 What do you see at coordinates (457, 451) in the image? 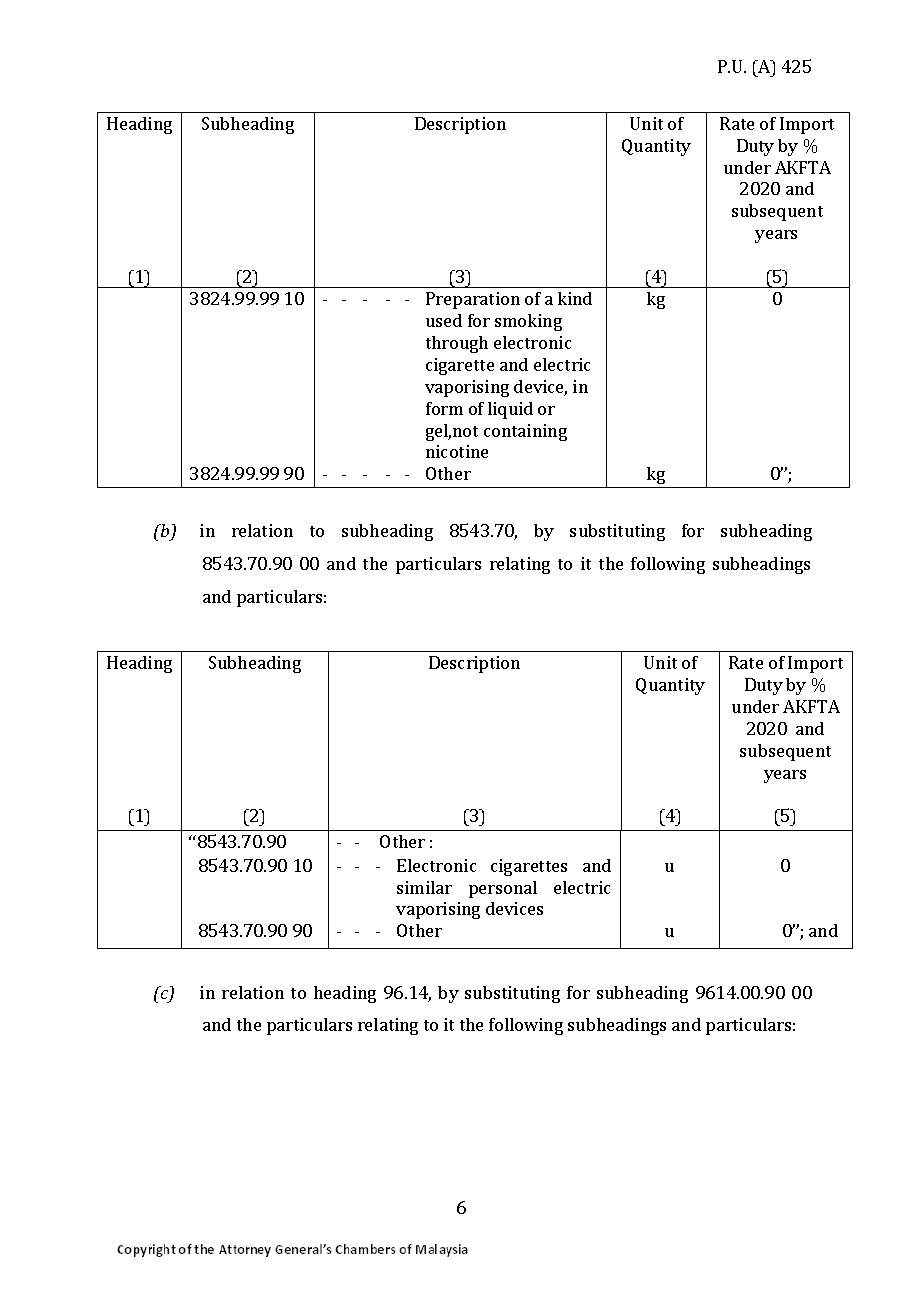
I see `nicotine` at bounding box center [457, 451].
